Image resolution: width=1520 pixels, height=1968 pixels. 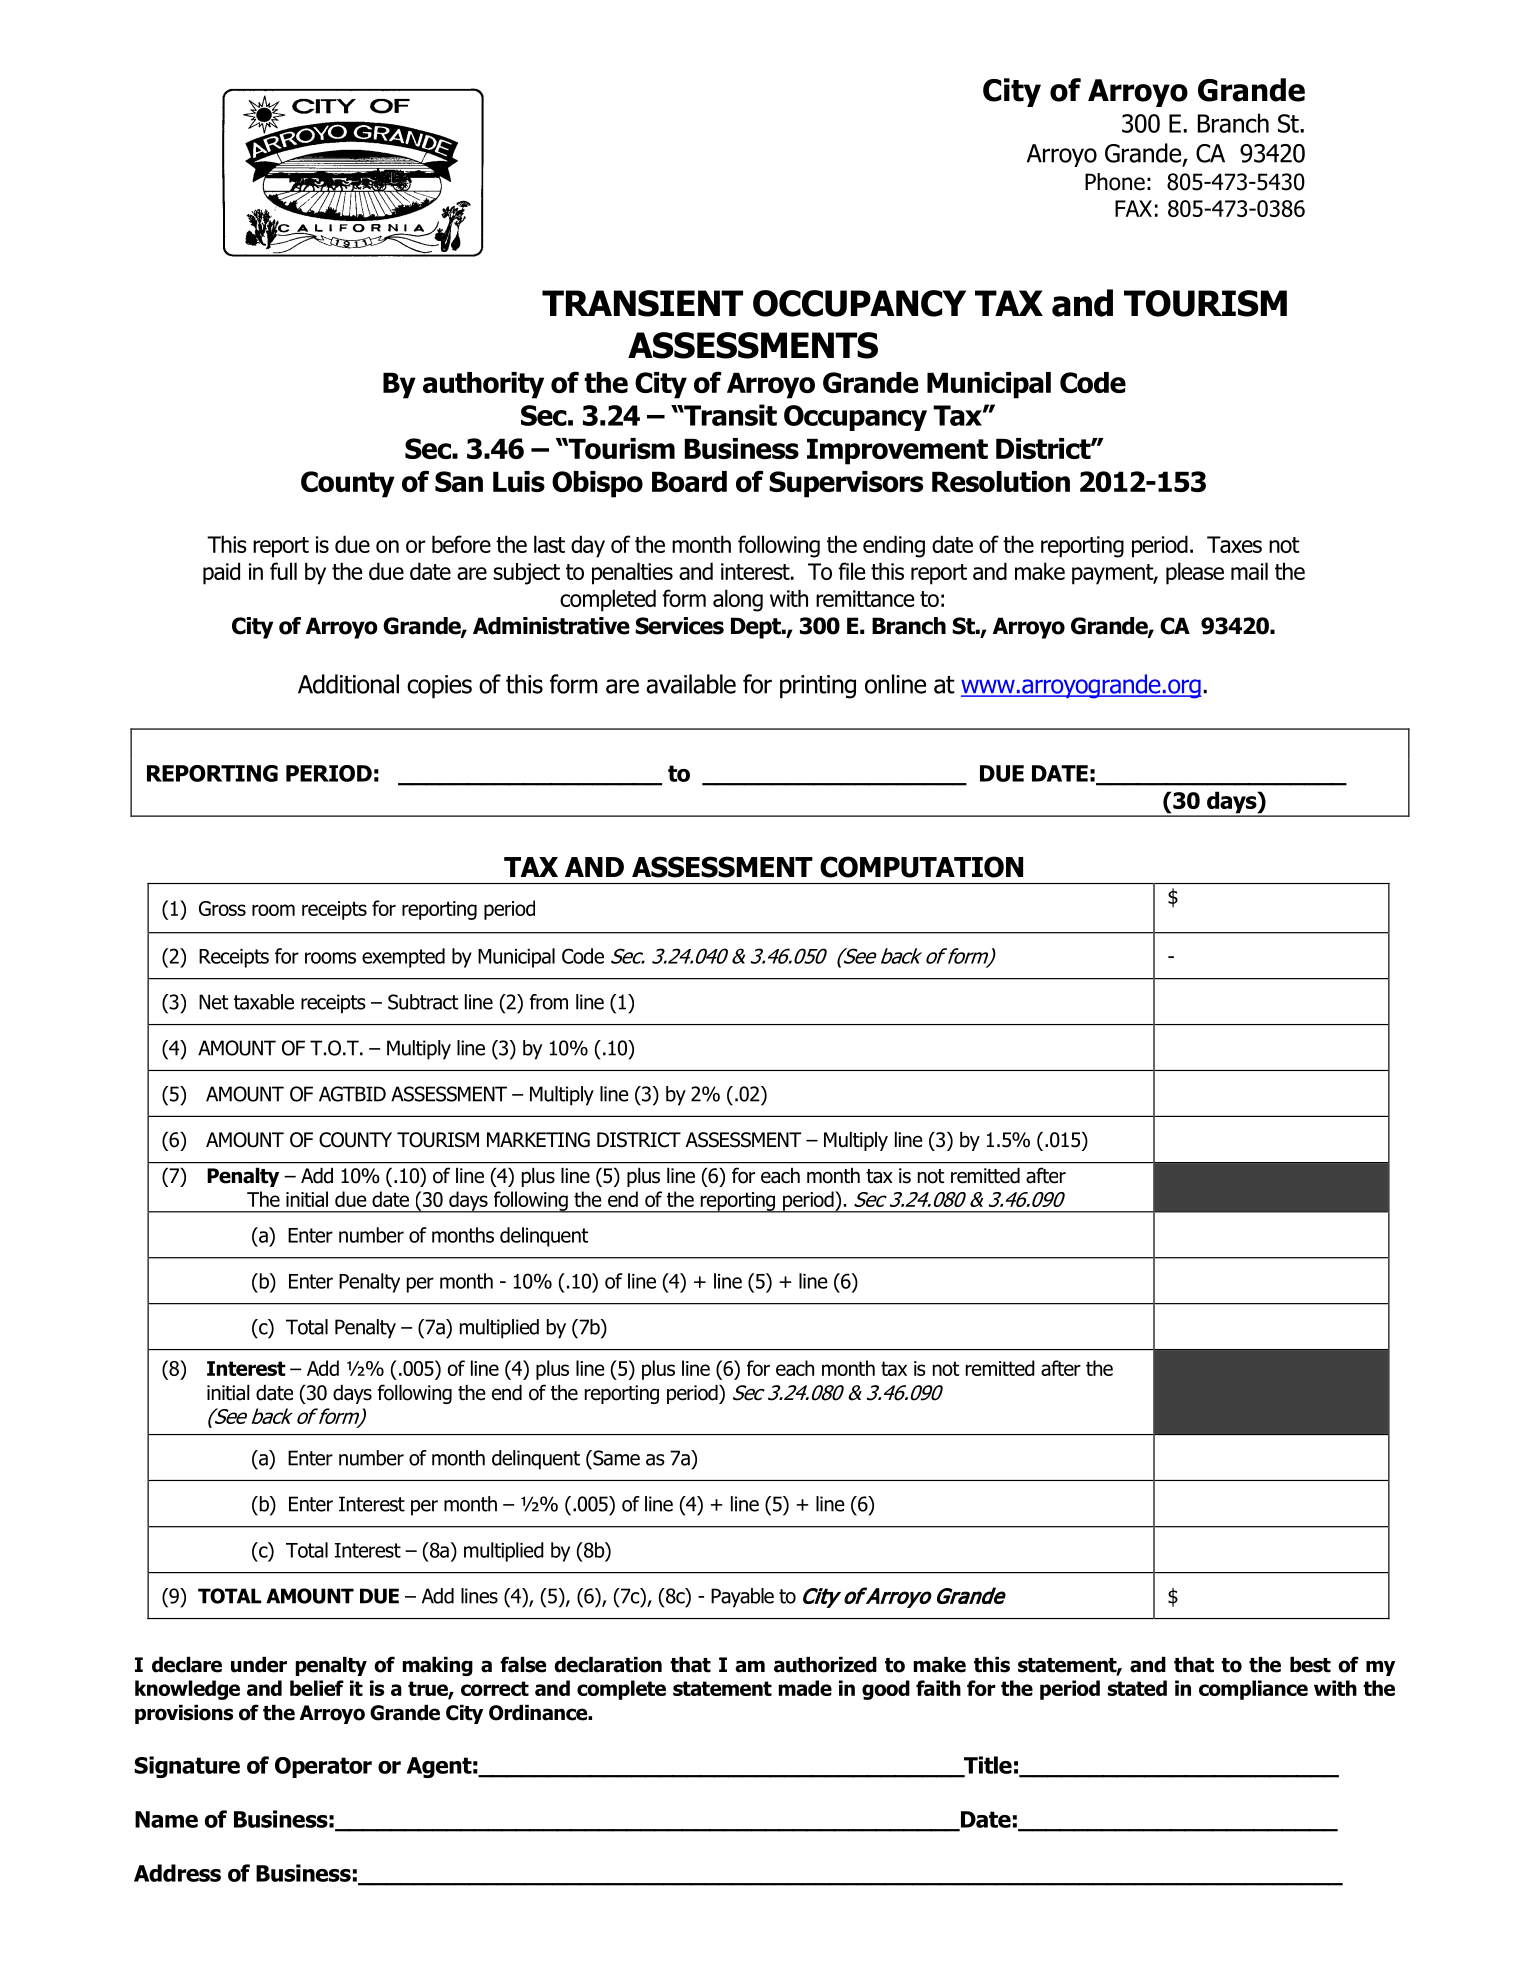 I want to click on authority, so click(x=483, y=385).
